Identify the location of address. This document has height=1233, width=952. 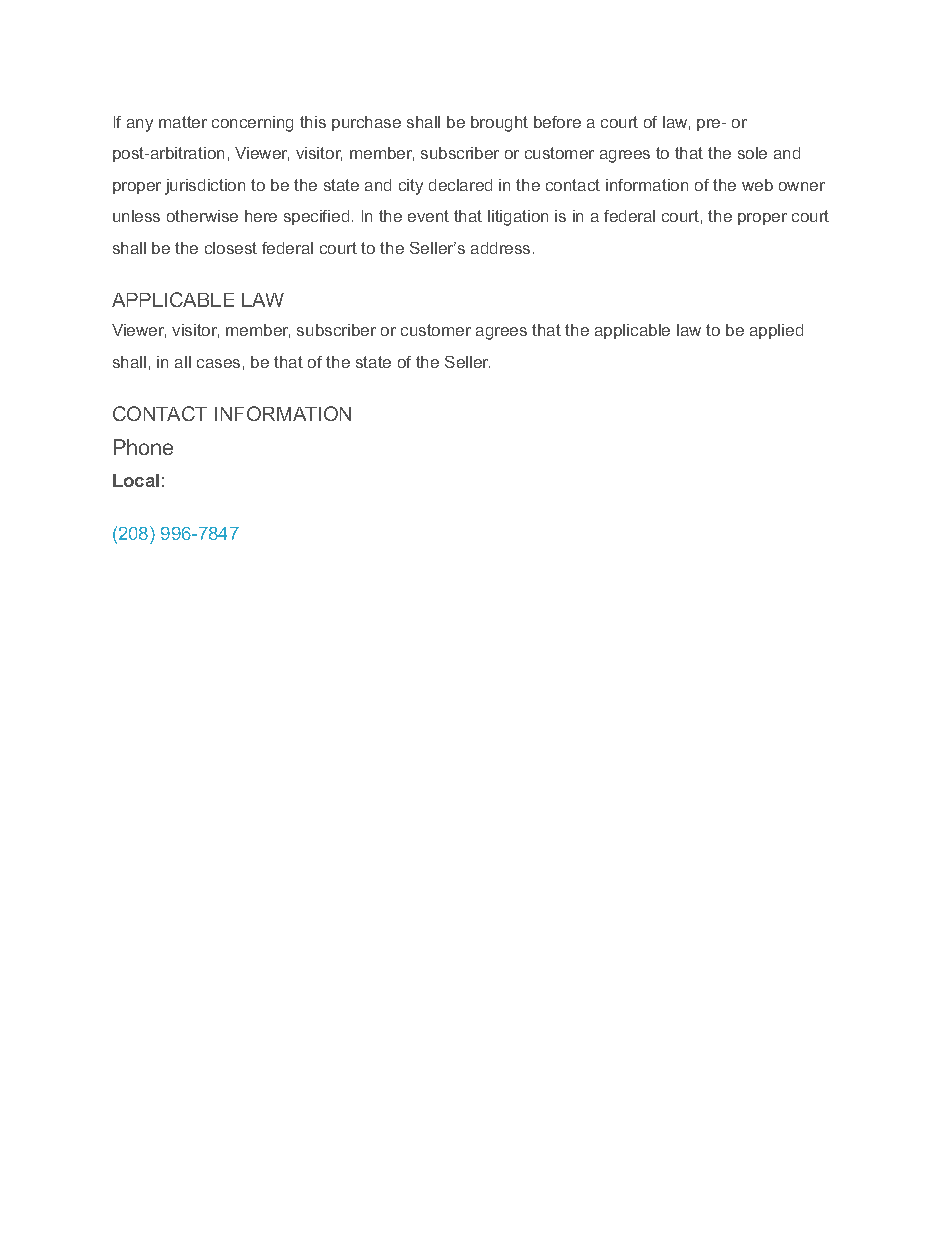
(500, 248).
